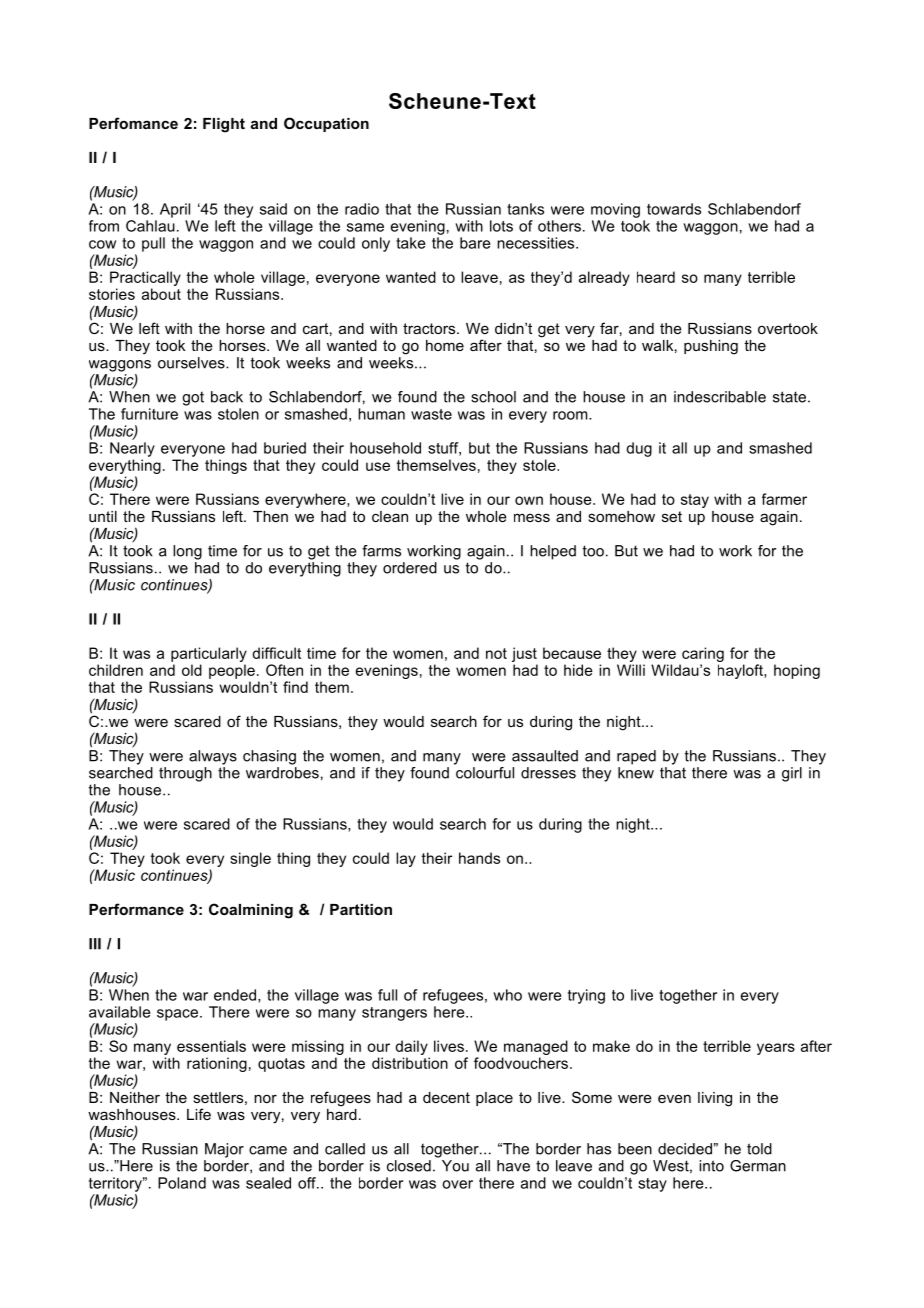 The width and height of the document is (924, 1308). Describe the element at coordinates (711, 1166) in the document. I see `into` at that location.
